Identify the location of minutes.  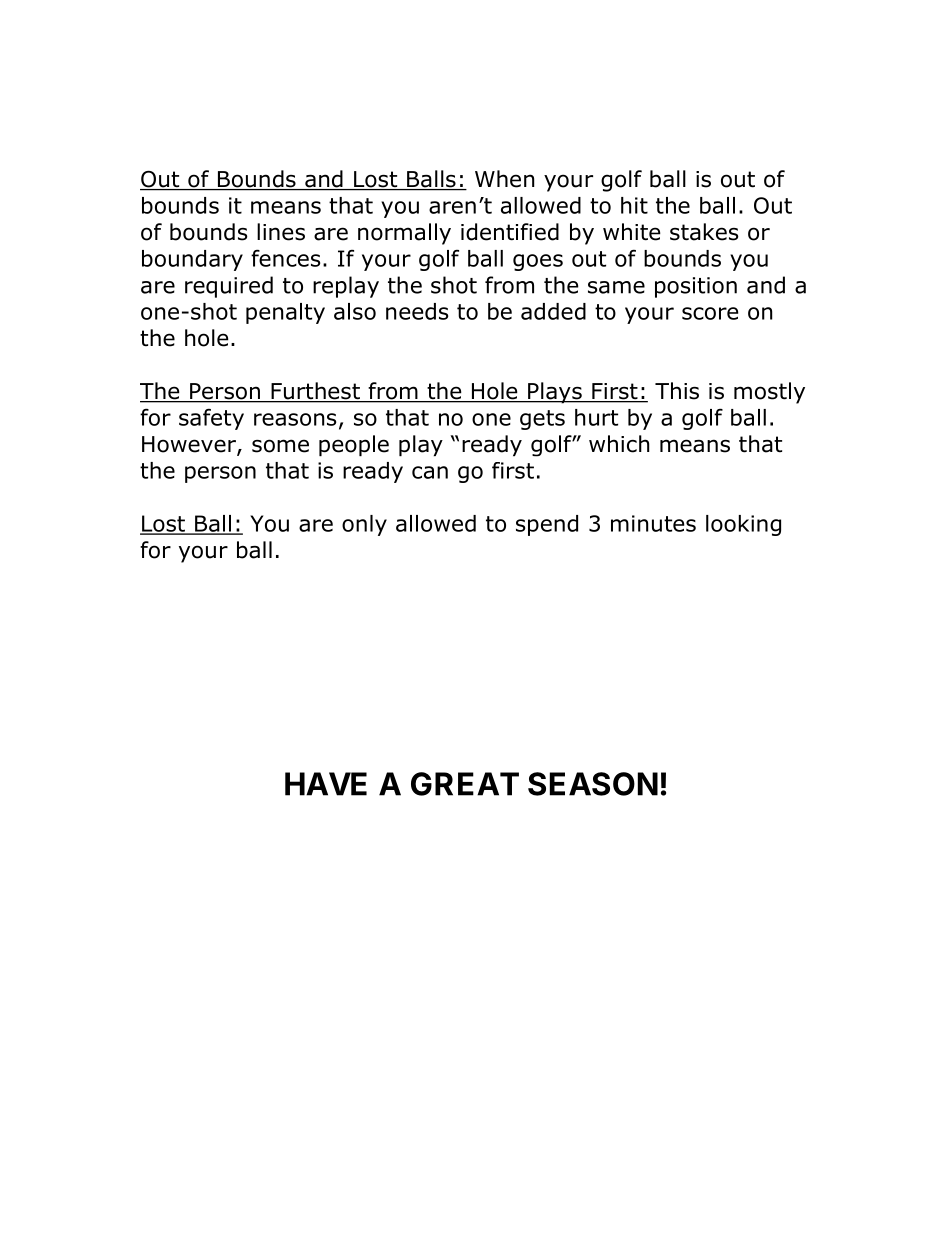
(653, 523).
